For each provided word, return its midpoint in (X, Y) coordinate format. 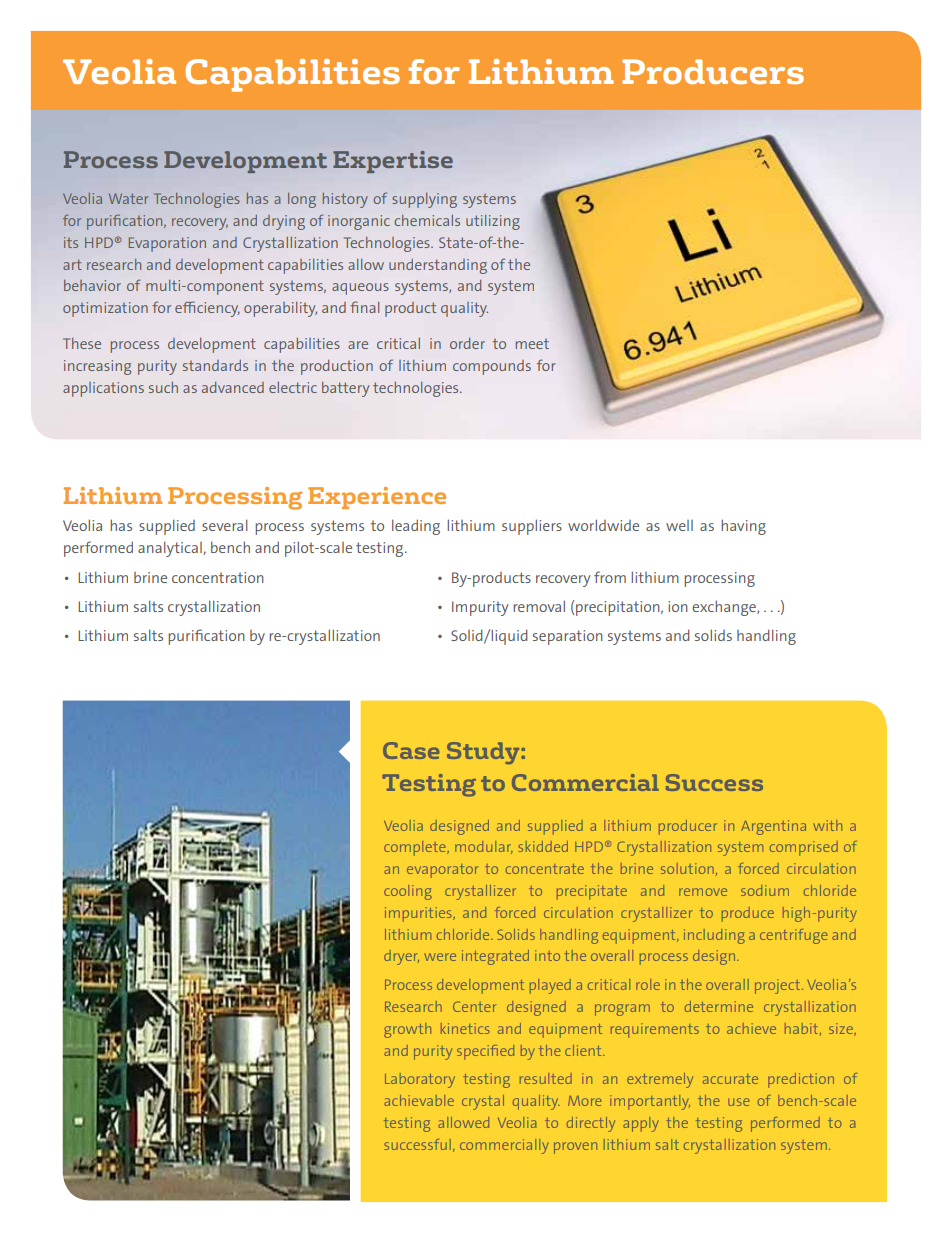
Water (128, 198)
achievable (419, 1100)
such (163, 387)
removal (539, 606)
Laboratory (420, 1080)
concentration (218, 577)
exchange (725, 608)
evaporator (443, 871)
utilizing (493, 222)
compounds (492, 367)
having (743, 527)
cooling (408, 892)
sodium (765, 890)
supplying (424, 200)
